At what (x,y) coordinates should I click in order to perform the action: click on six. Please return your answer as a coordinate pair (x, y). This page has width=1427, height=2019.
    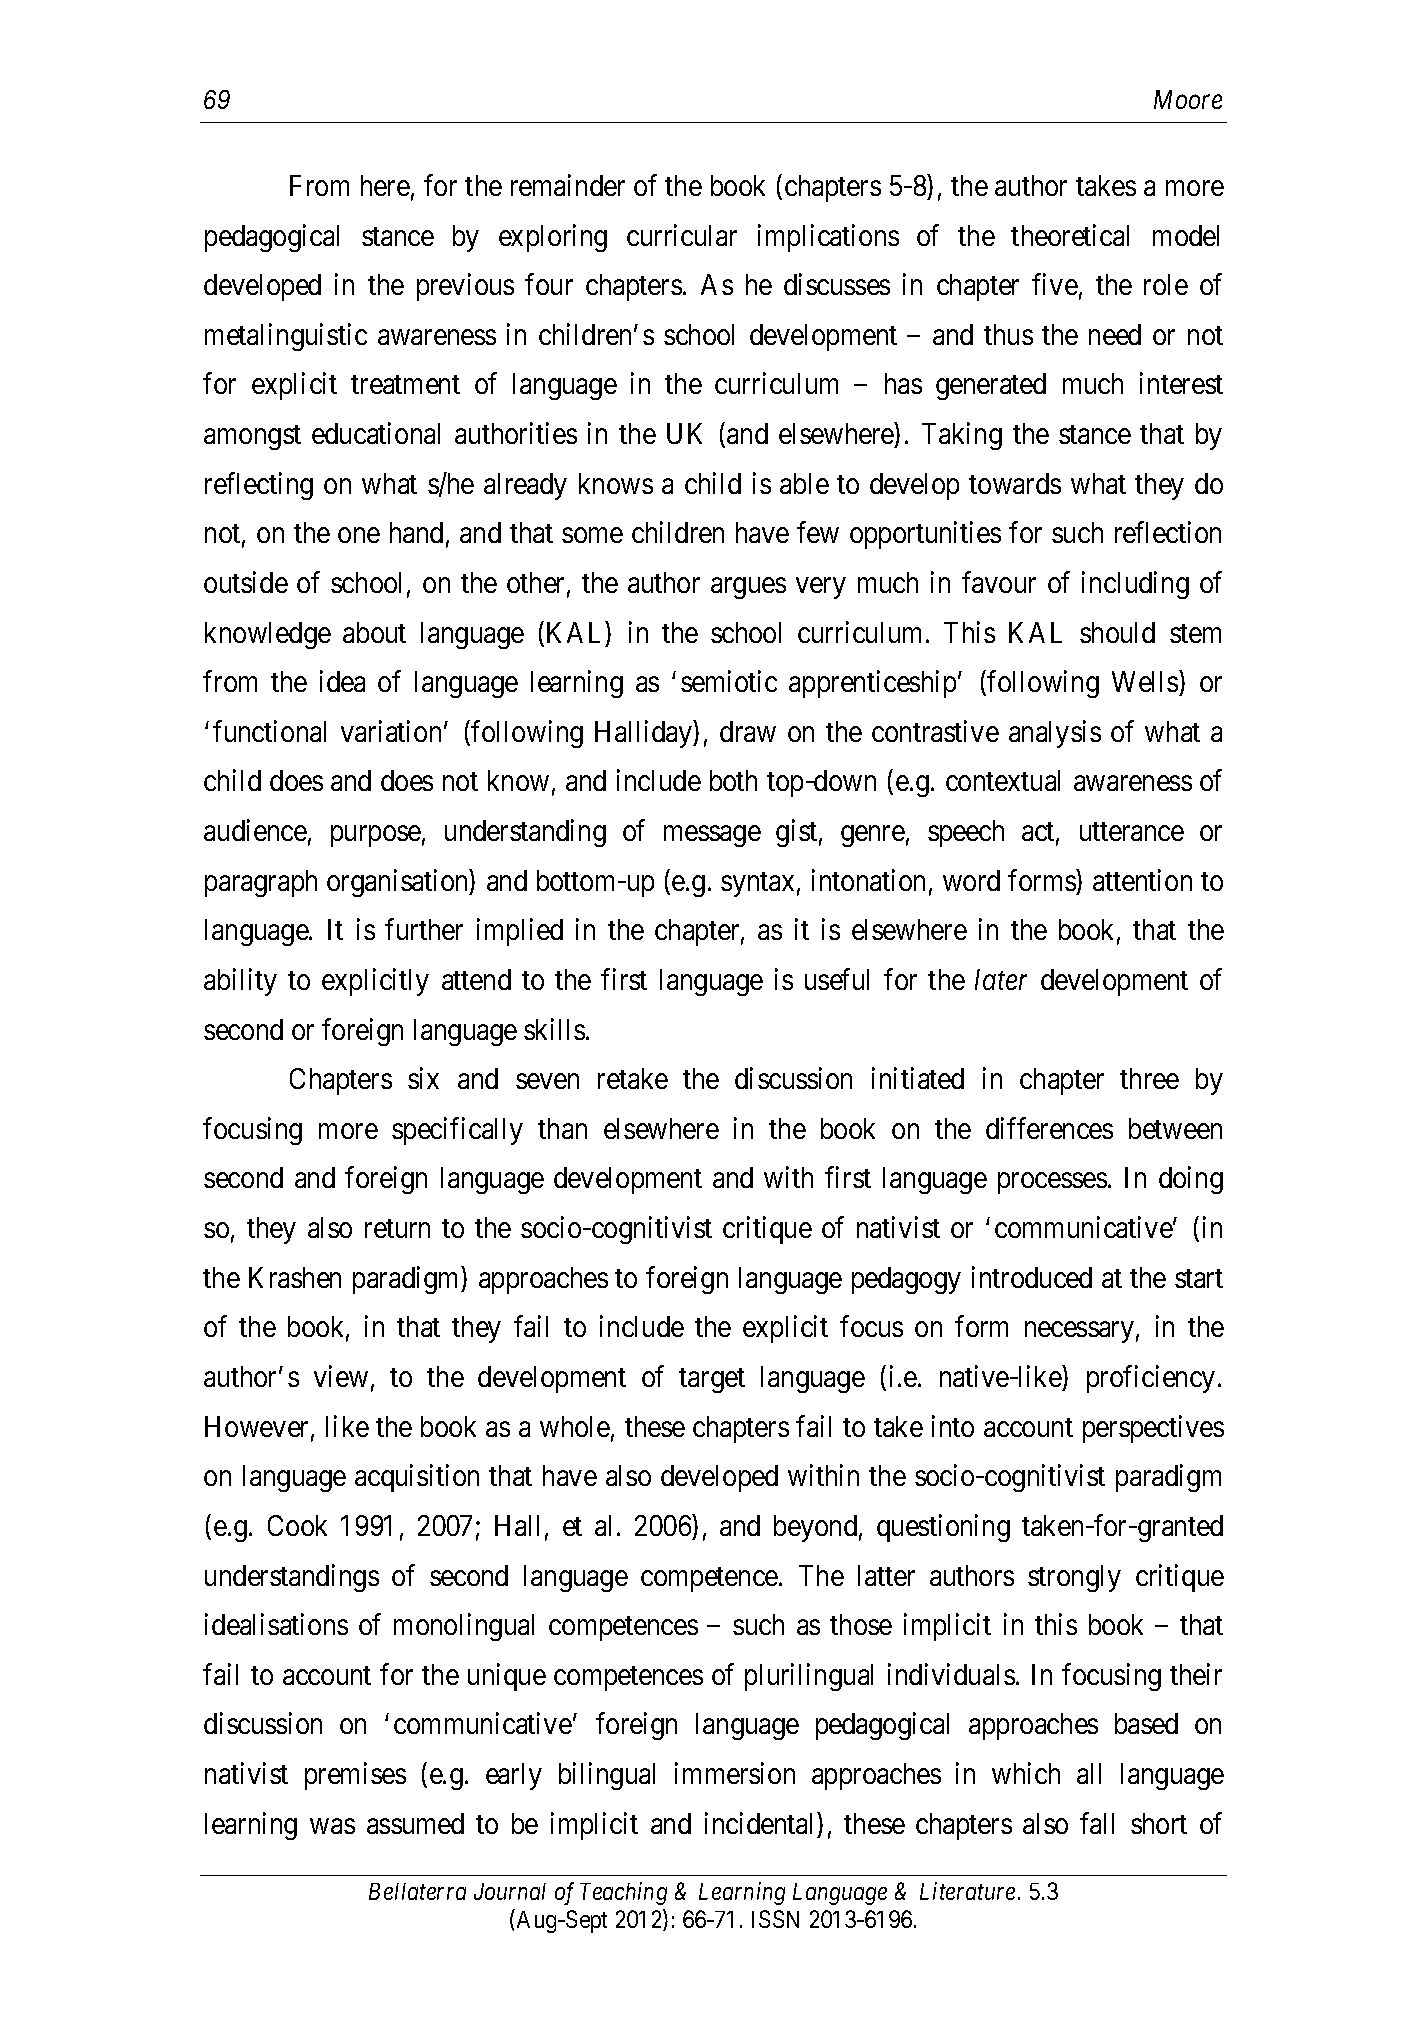
    Looking at the image, I should click on (423, 1078).
